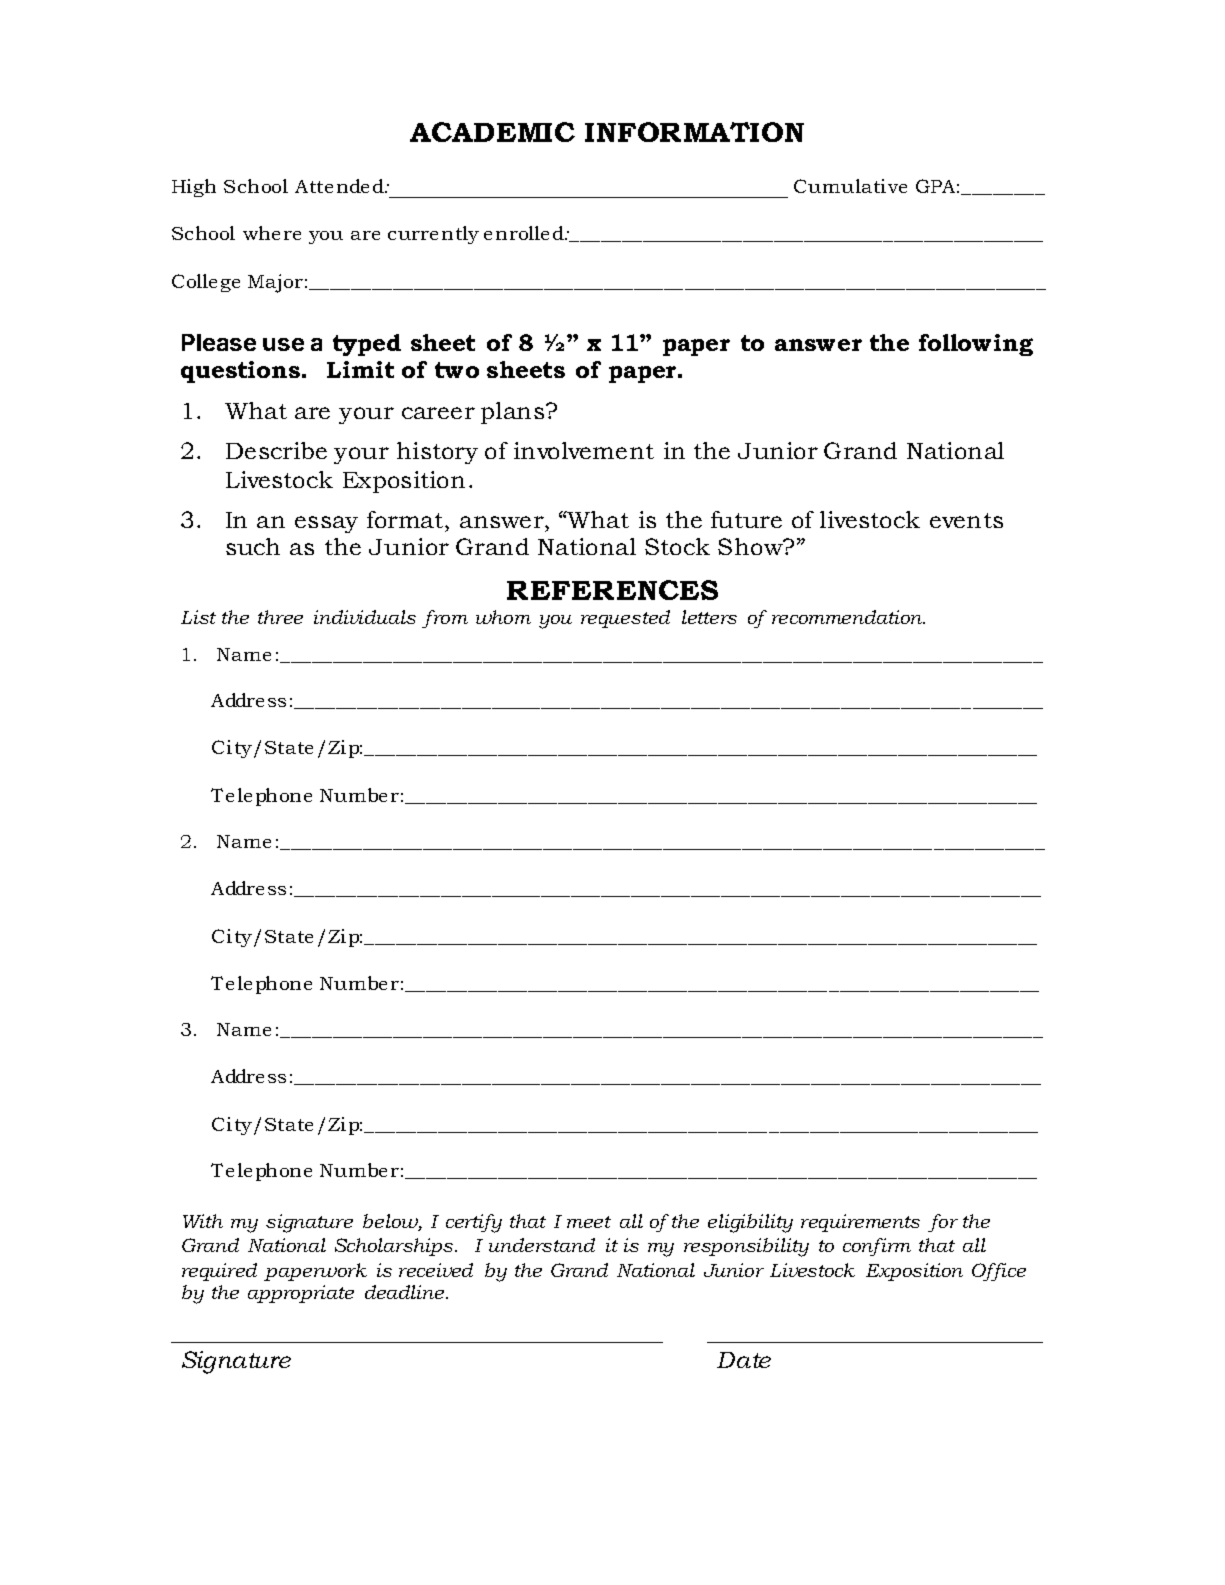 The height and width of the page is (1585, 1225). I want to click on understand, so click(542, 1245).
